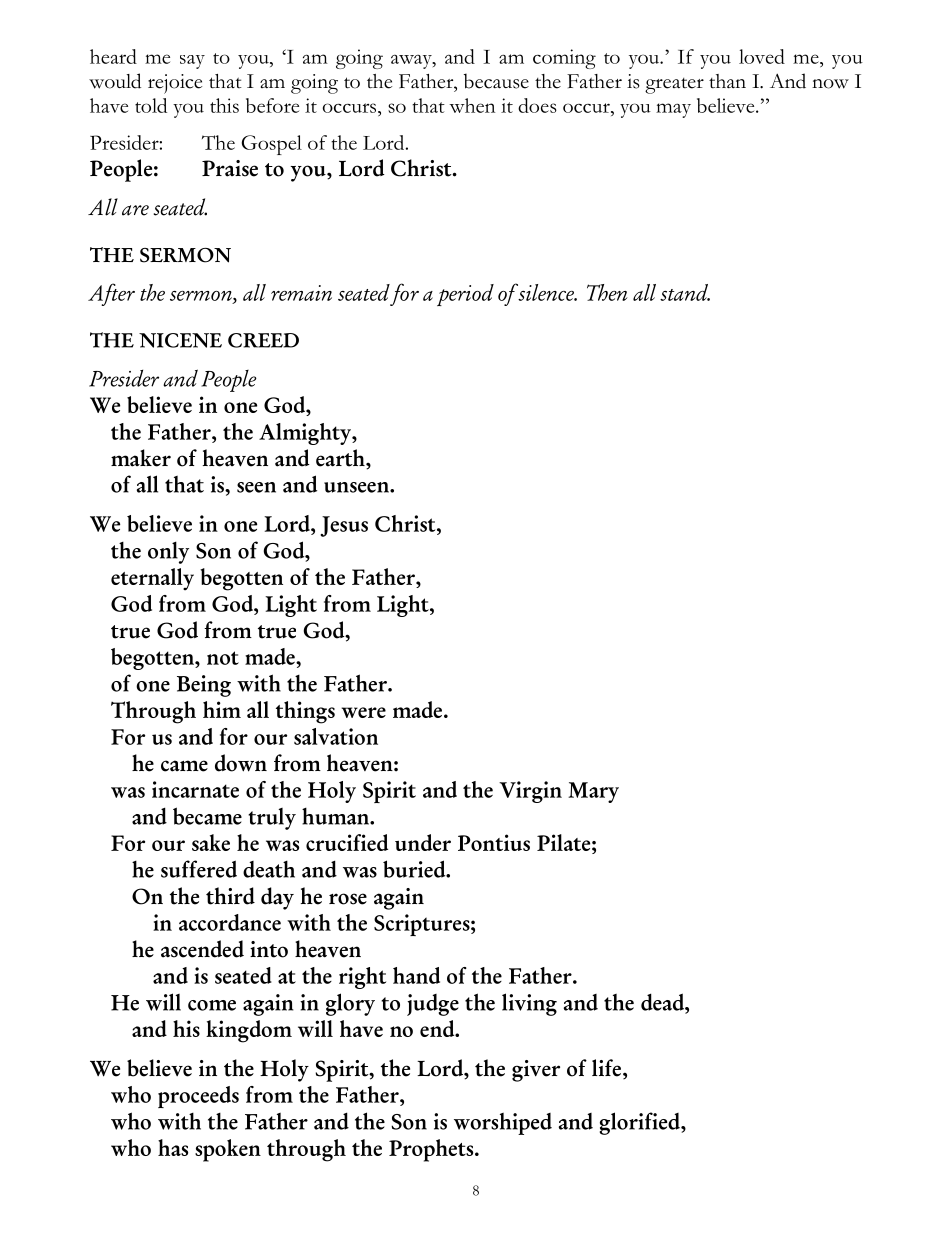  Describe the element at coordinates (198, 1097) in the screenshot. I see `proceeds` at that location.
